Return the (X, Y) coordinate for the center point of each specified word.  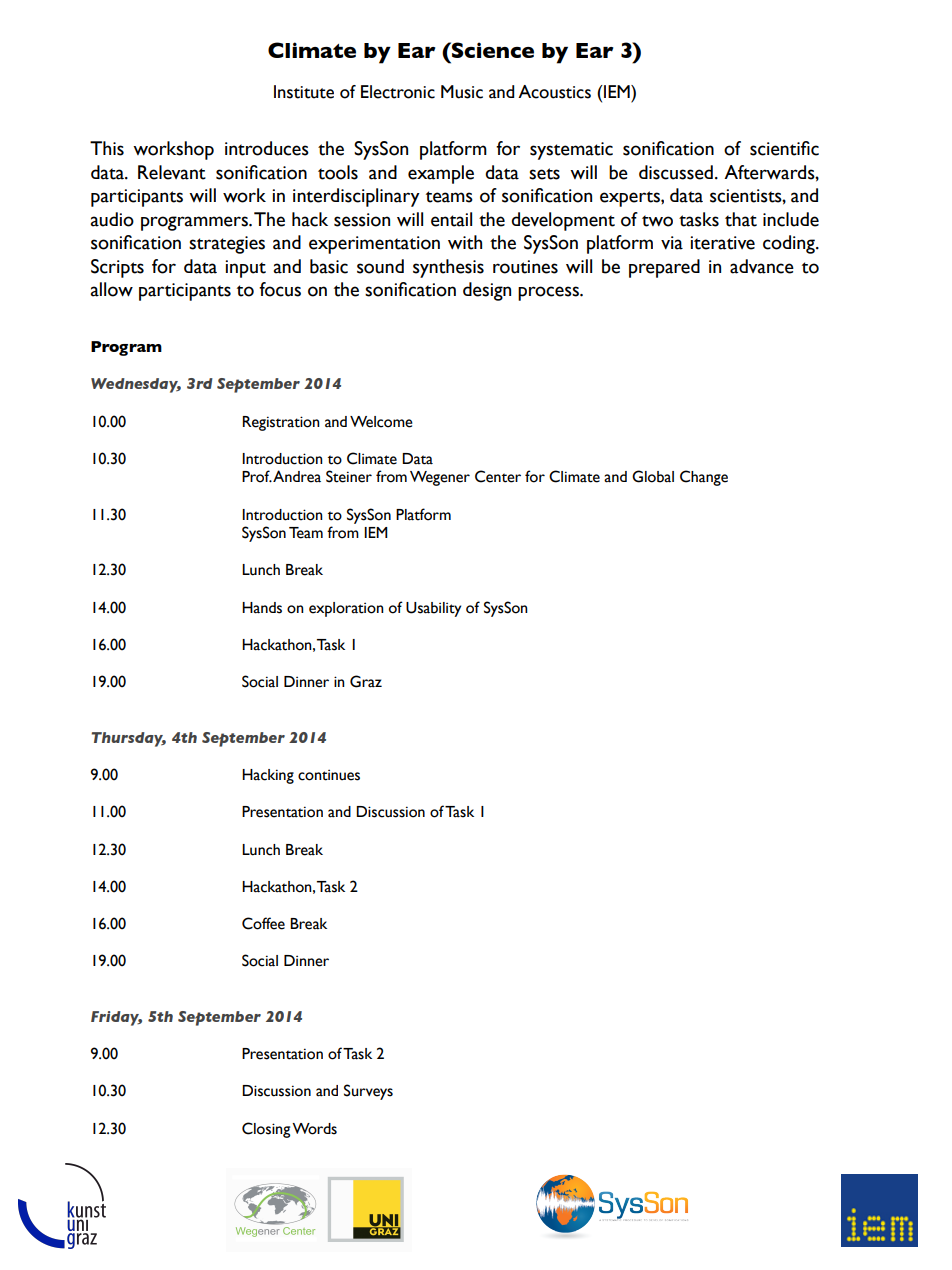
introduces (267, 148)
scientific (784, 148)
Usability (433, 609)
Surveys (368, 1092)
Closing (266, 1130)
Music (462, 92)
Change (704, 478)
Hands (262, 608)
